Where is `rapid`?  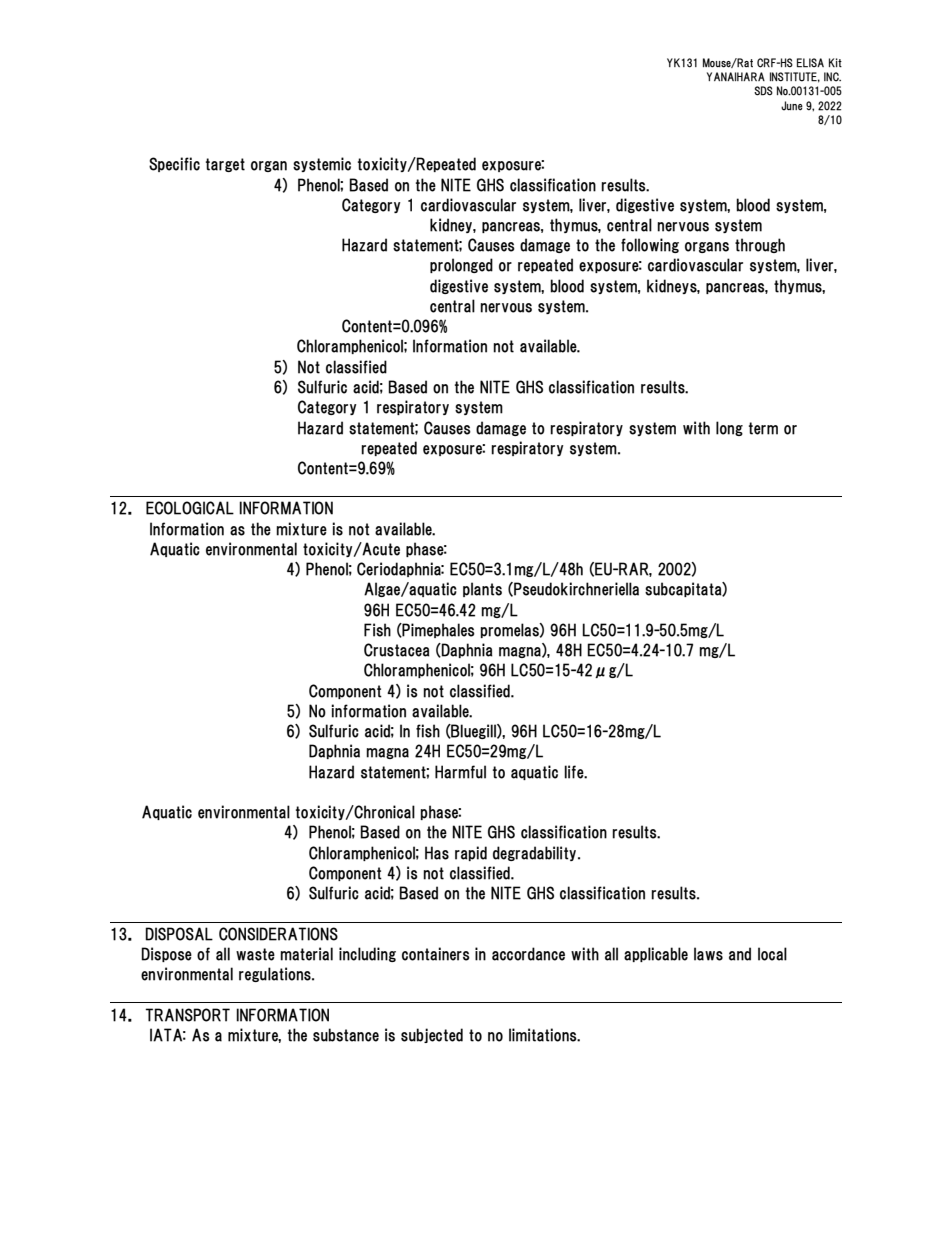 rapid is located at coordinates (471, 853).
